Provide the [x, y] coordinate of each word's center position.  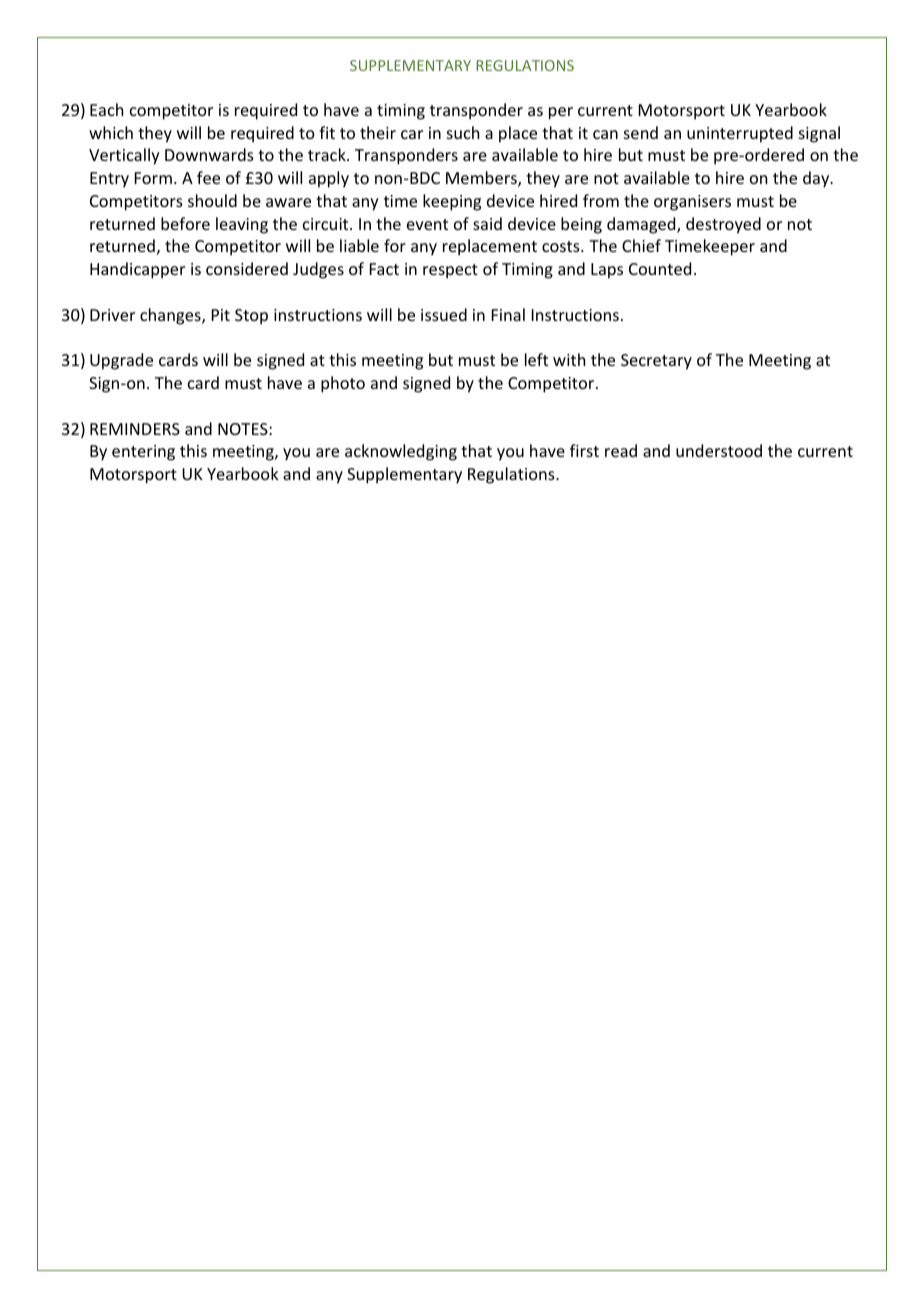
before [185, 223]
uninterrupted [740, 134]
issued [444, 314]
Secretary [656, 362]
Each [106, 109]
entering [143, 453]
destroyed [723, 225]
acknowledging [401, 452]
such [463, 132]
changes [171, 316]
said [487, 223]
